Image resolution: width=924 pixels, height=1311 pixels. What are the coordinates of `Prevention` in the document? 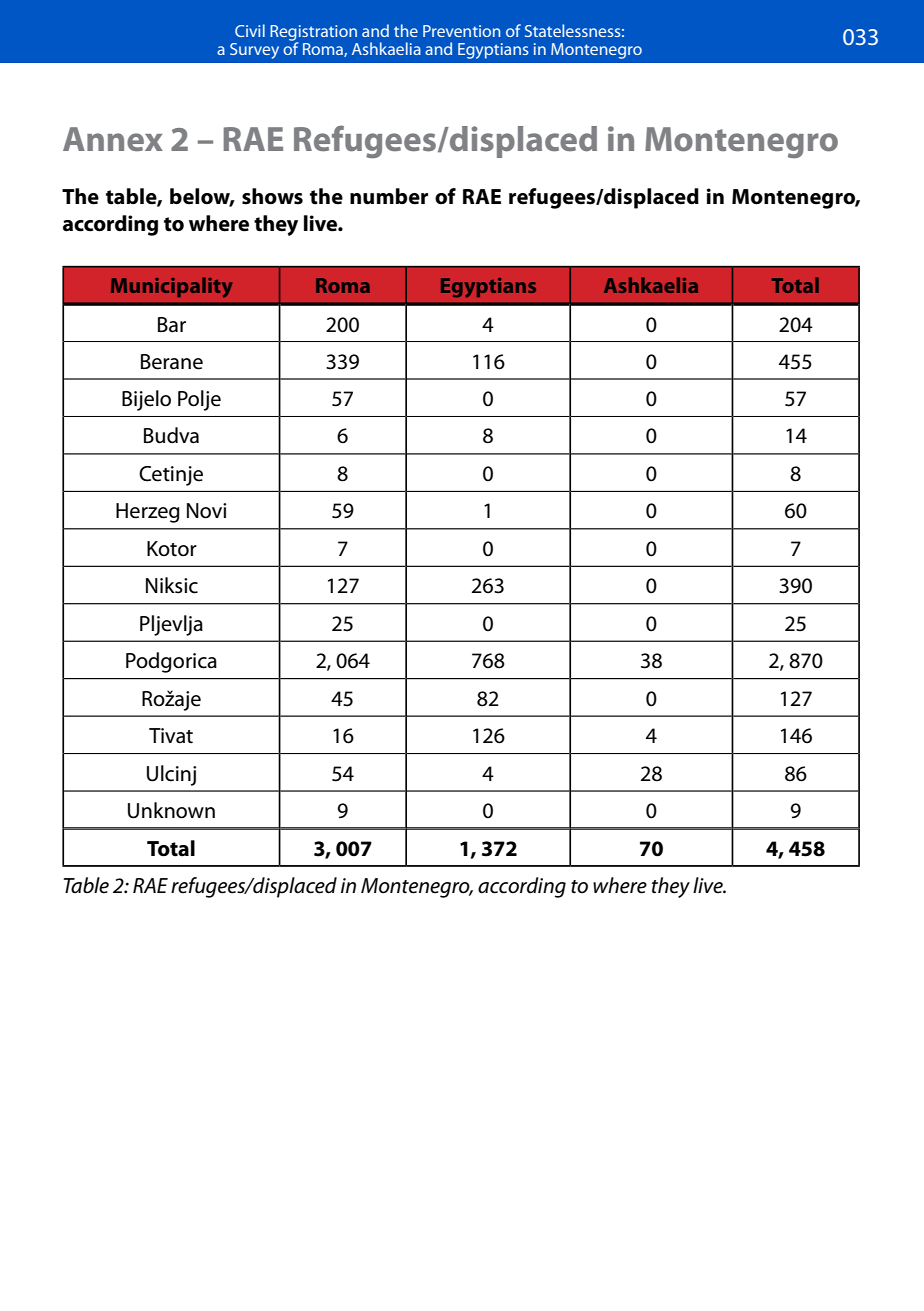 It's located at (461, 31).
